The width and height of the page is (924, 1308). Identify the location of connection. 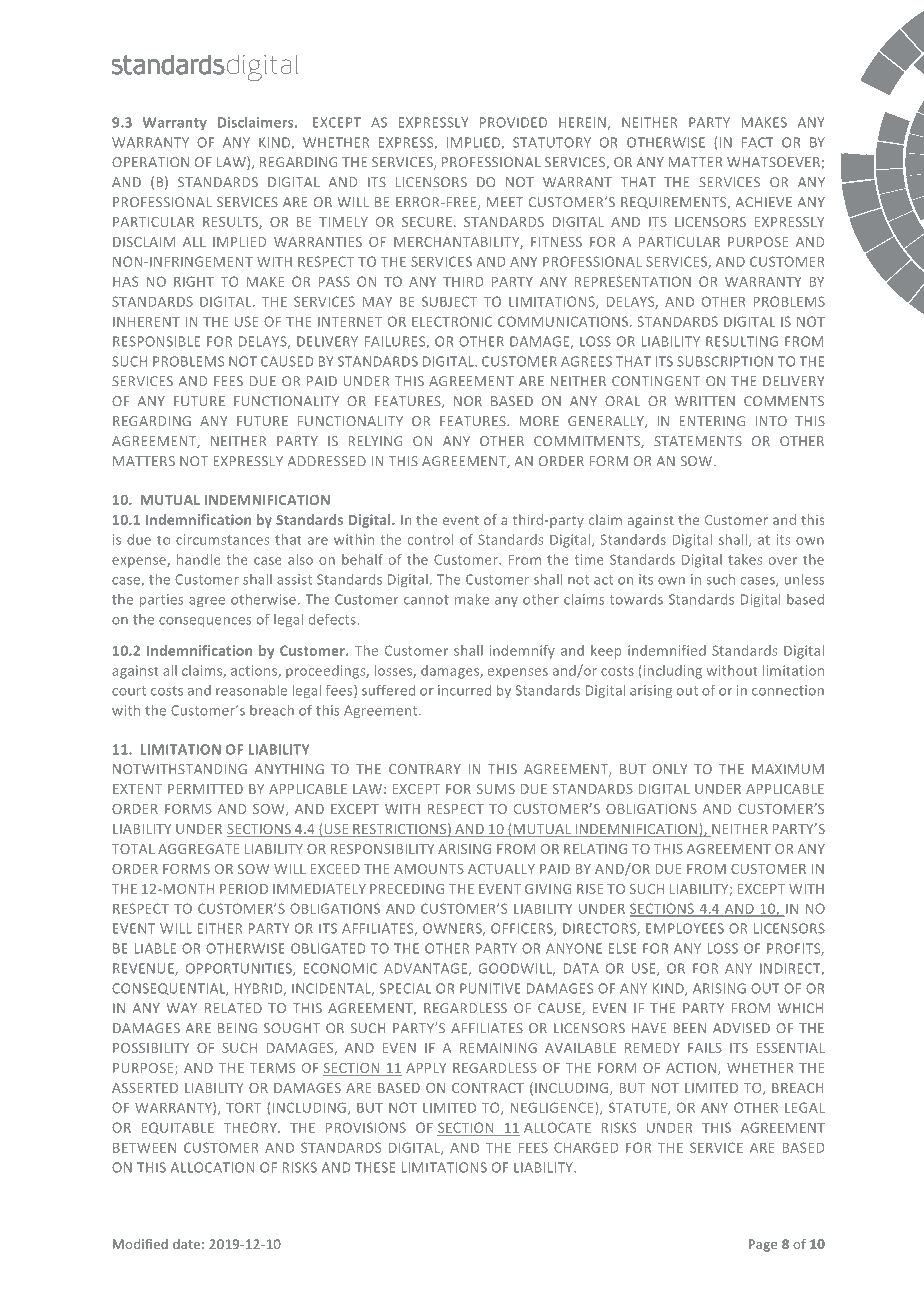
(788, 690).
